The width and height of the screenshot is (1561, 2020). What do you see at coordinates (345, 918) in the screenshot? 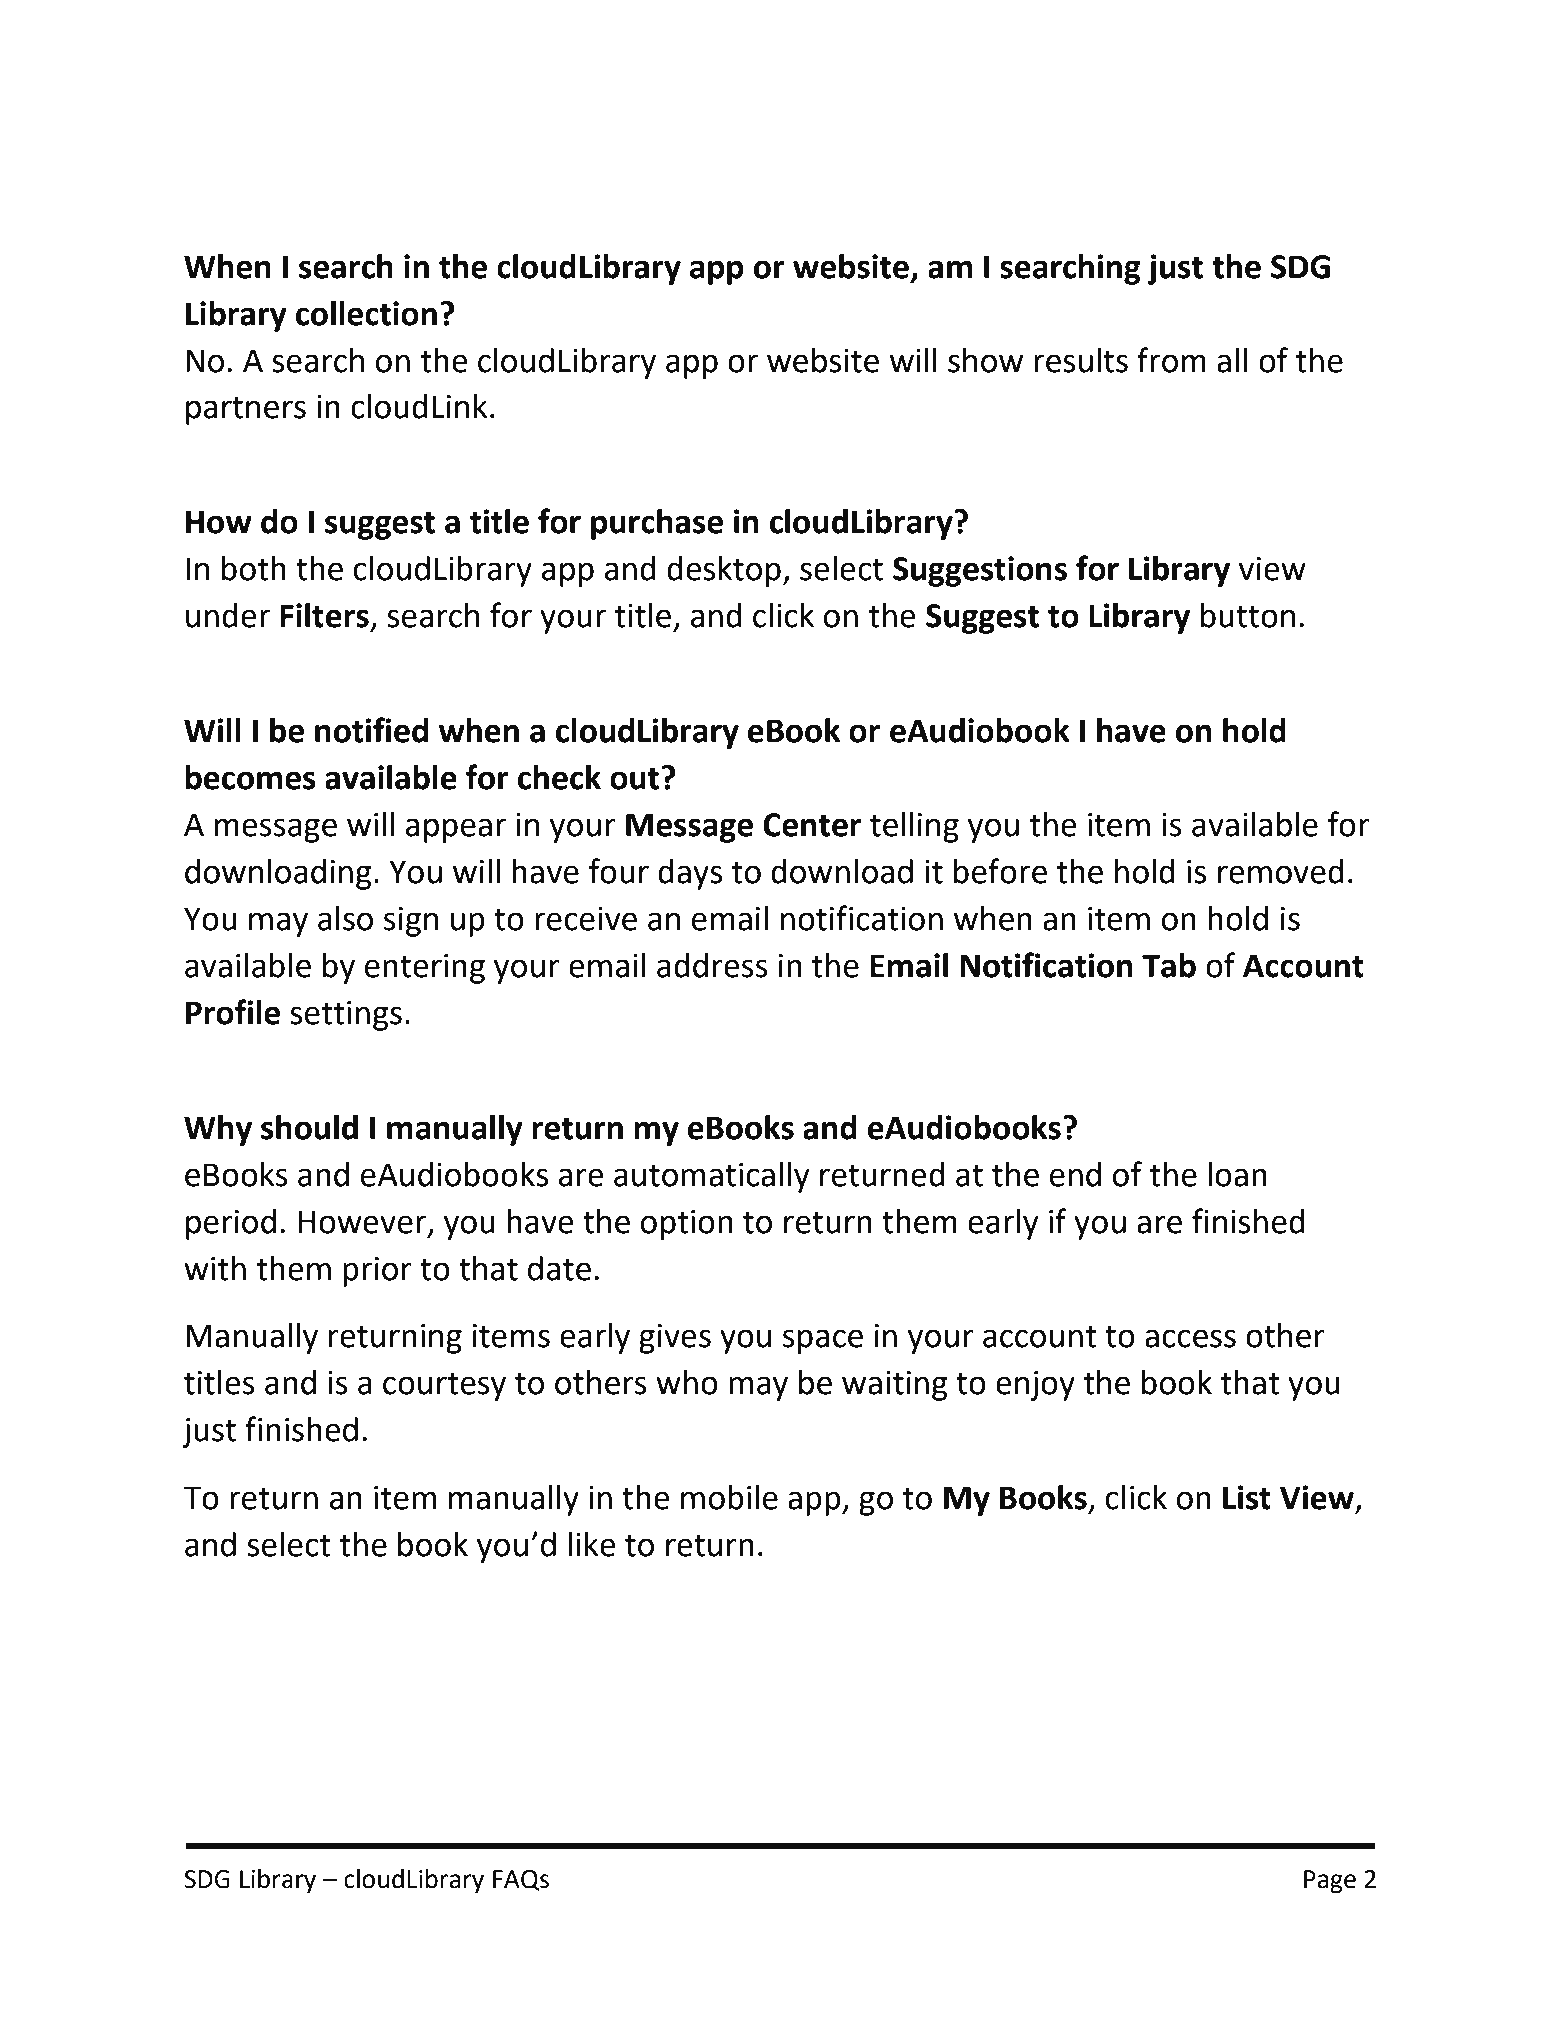
I see `also` at bounding box center [345, 918].
